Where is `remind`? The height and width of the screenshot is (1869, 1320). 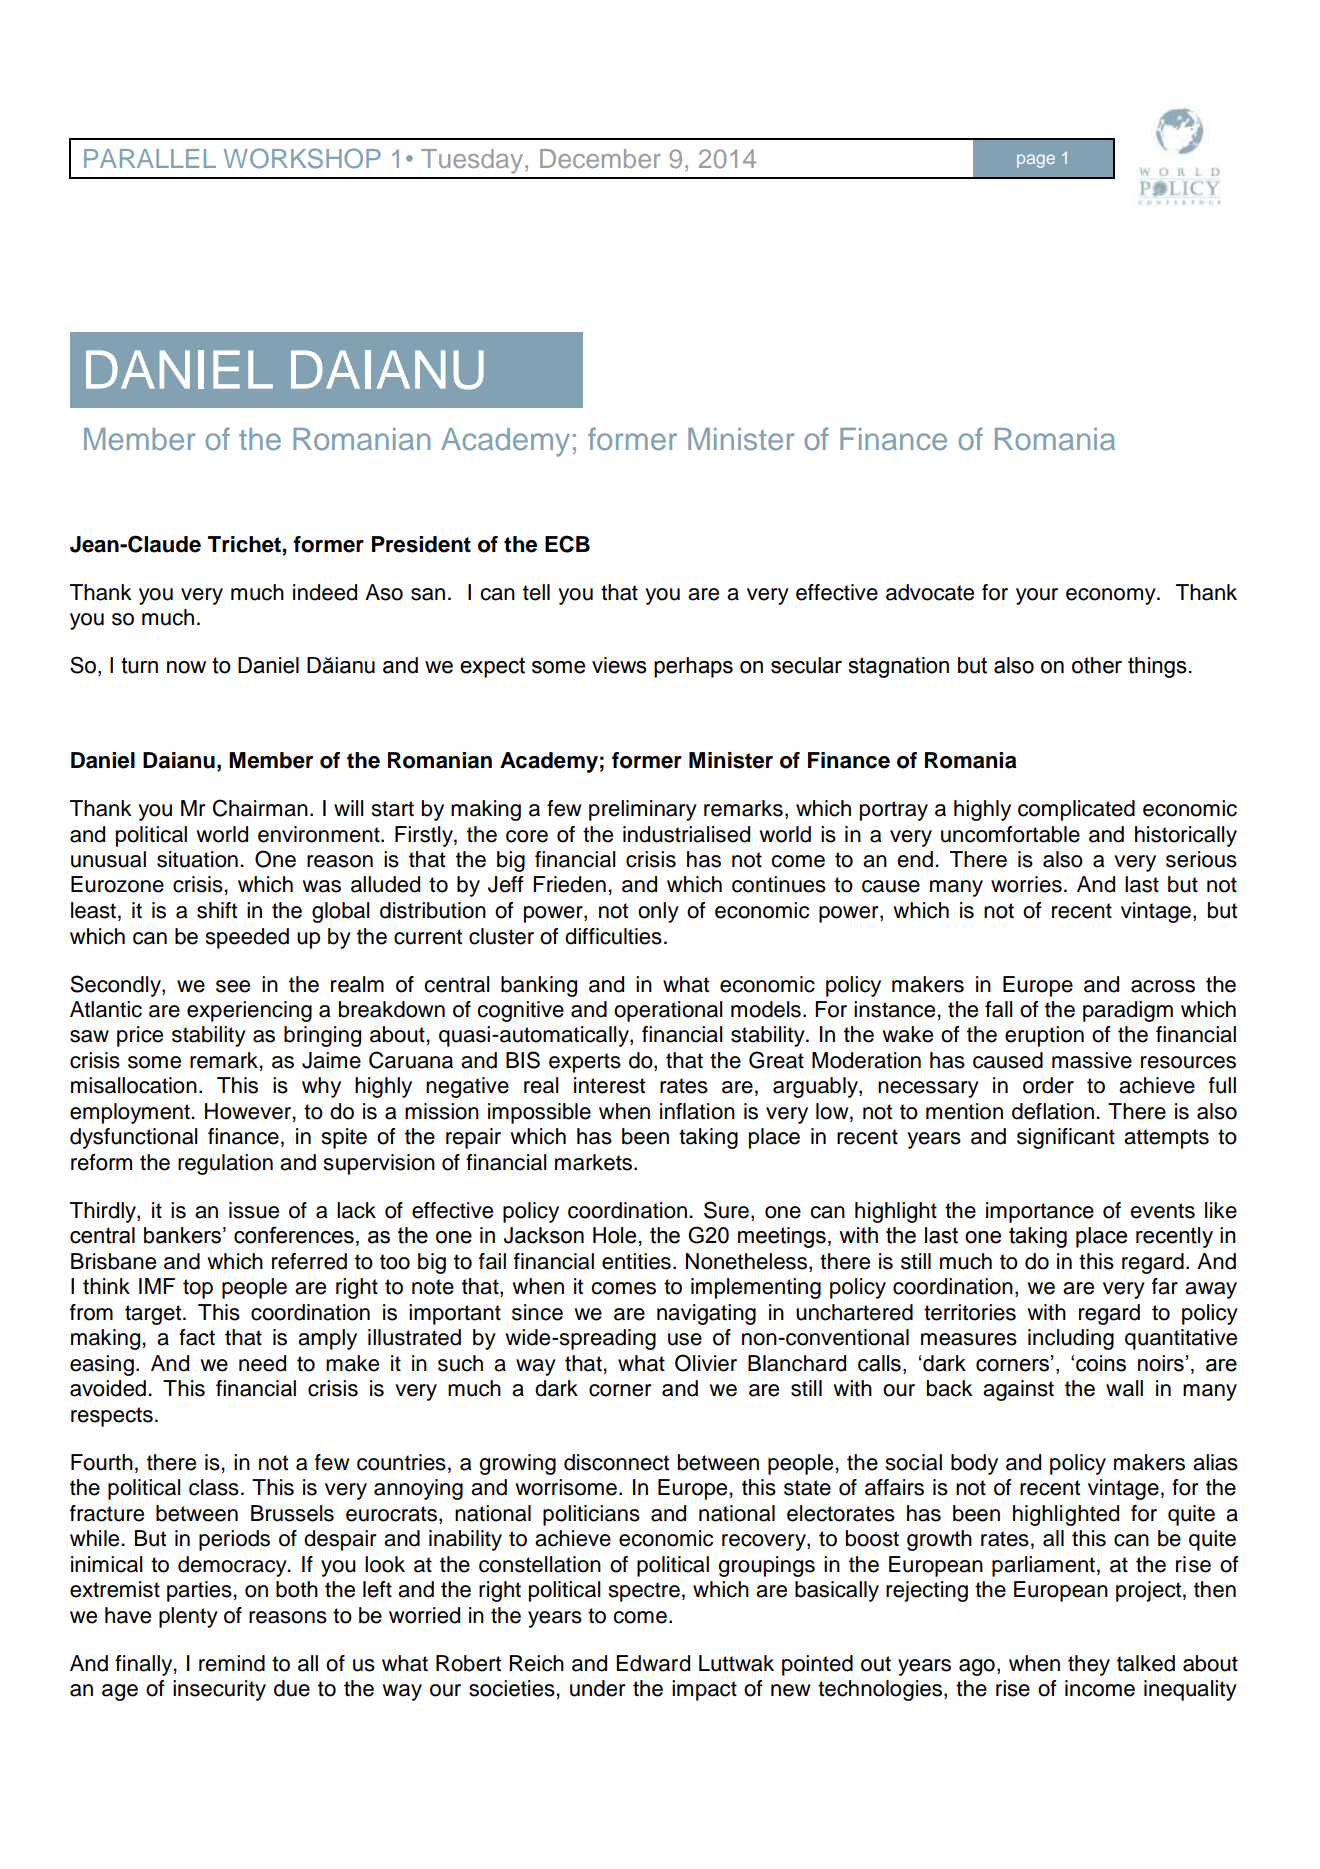
remind is located at coordinates (232, 1663).
